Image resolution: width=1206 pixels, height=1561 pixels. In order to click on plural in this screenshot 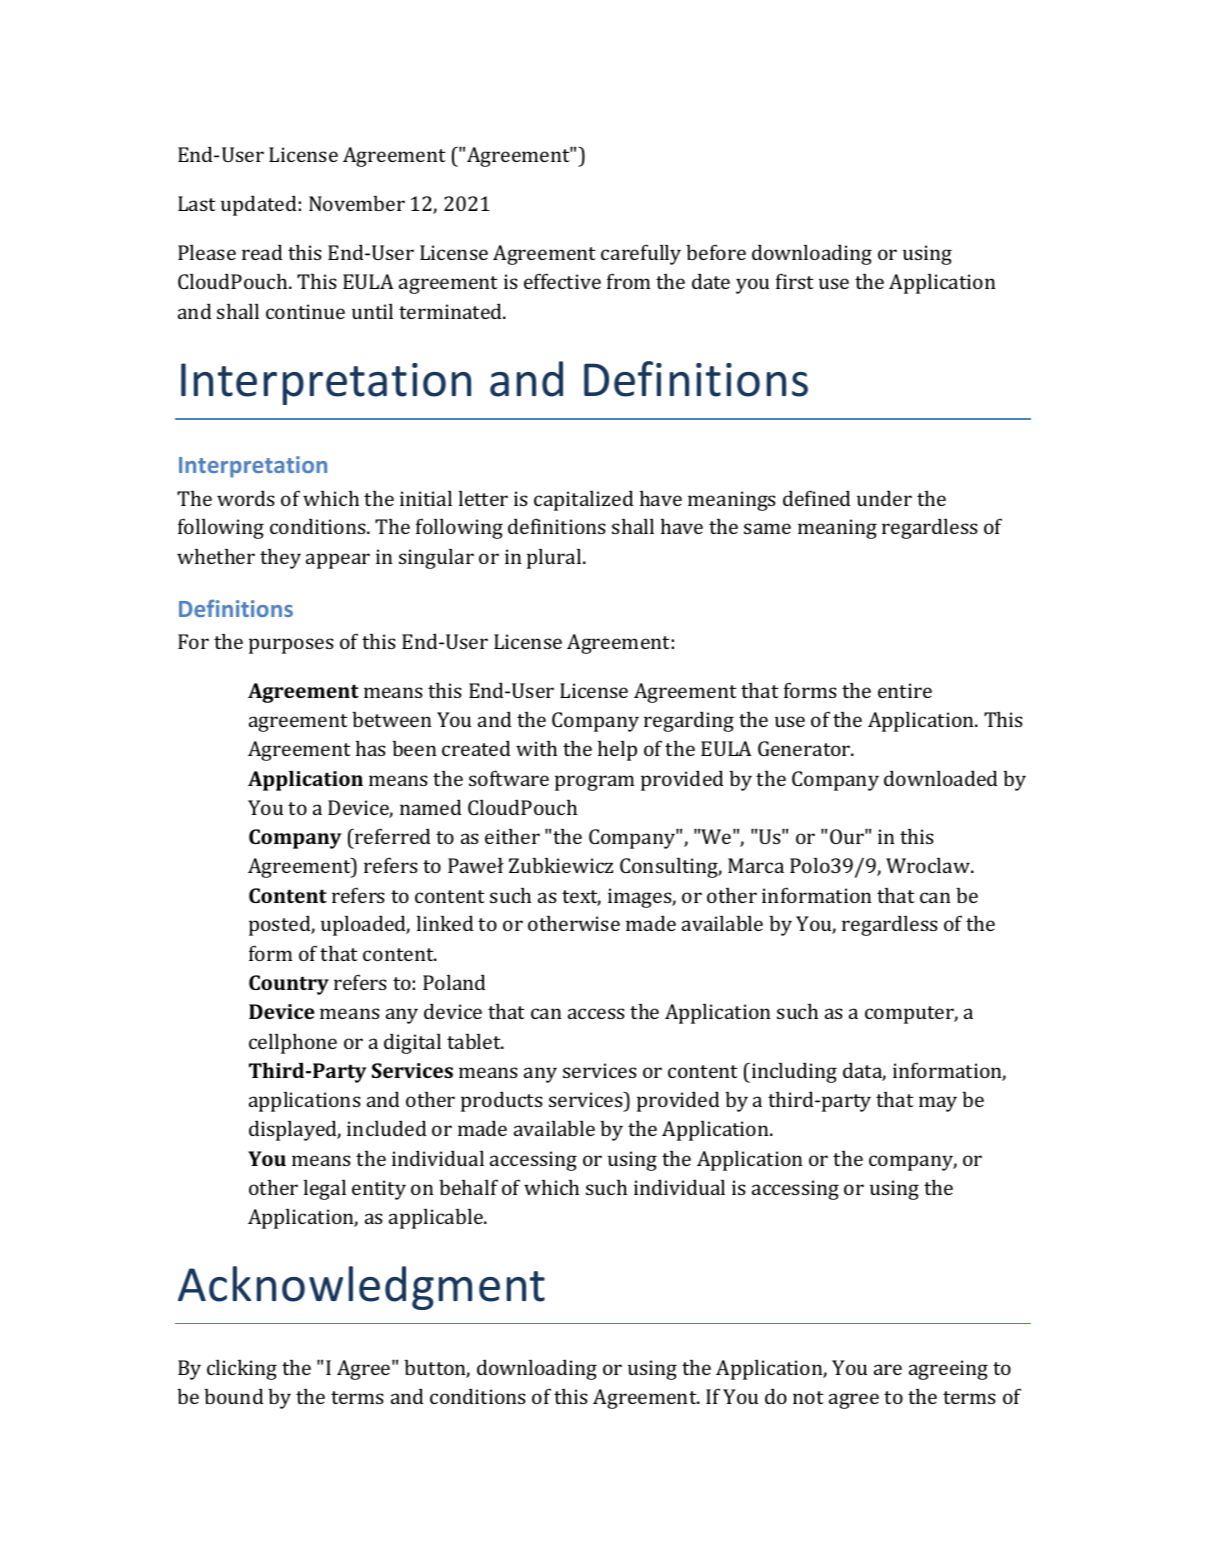, I will do `click(555, 559)`.
